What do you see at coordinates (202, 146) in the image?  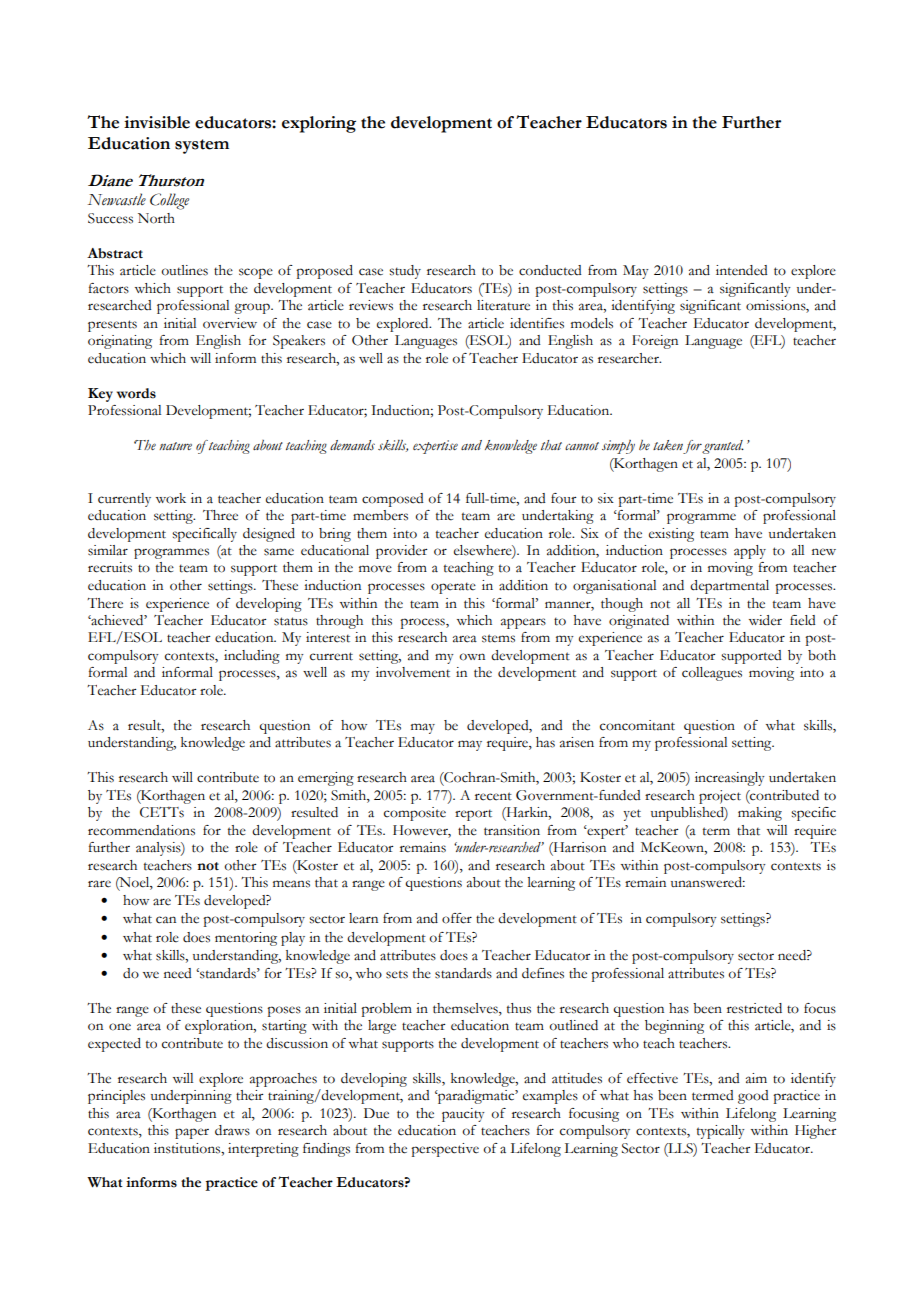 I see `system` at bounding box center [202, 146].
